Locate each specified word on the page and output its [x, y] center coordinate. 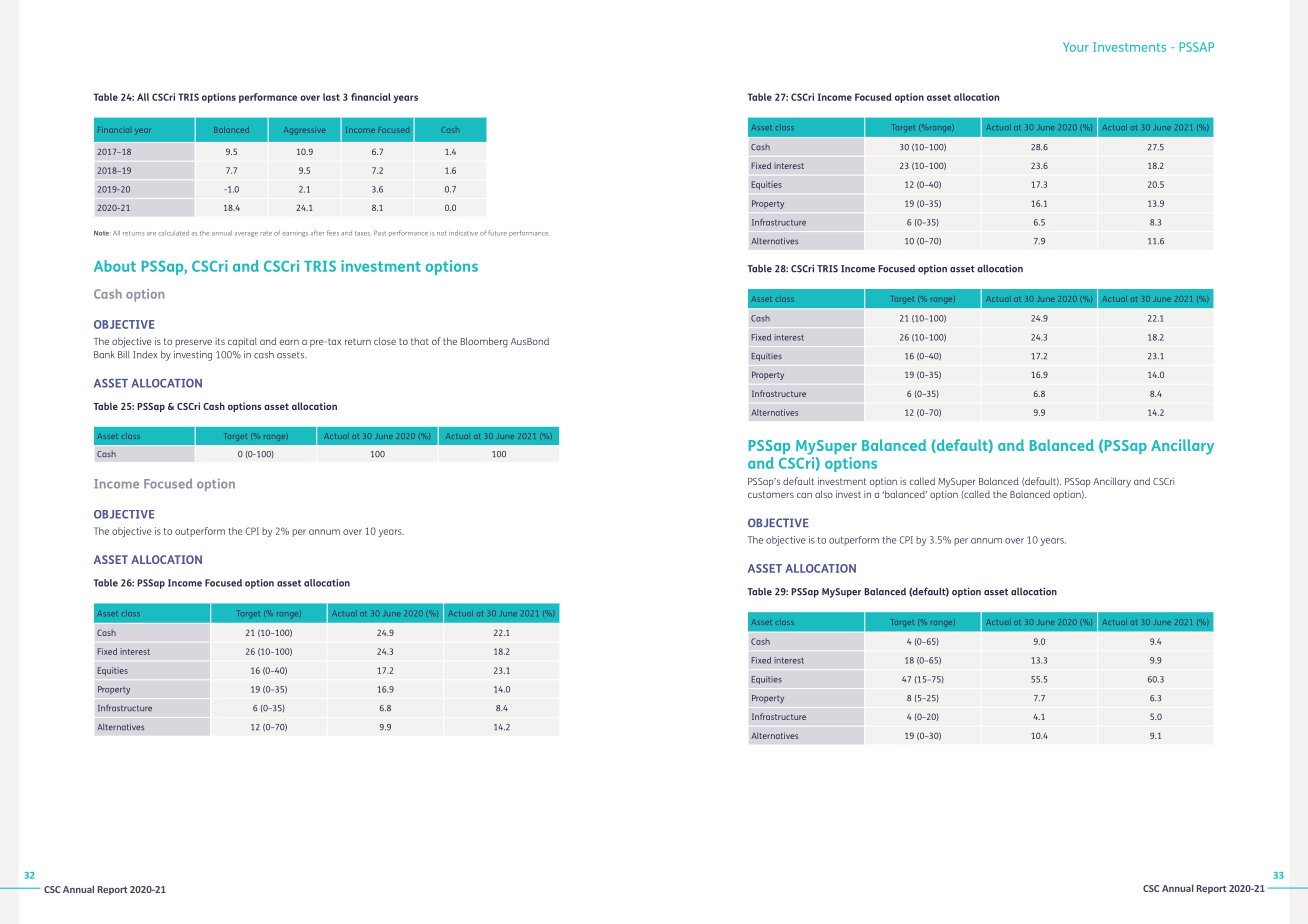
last [331, 97]
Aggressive [304, 131]
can [804, 495]
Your [1076, 47]
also [824, 494]
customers [771, 494]
